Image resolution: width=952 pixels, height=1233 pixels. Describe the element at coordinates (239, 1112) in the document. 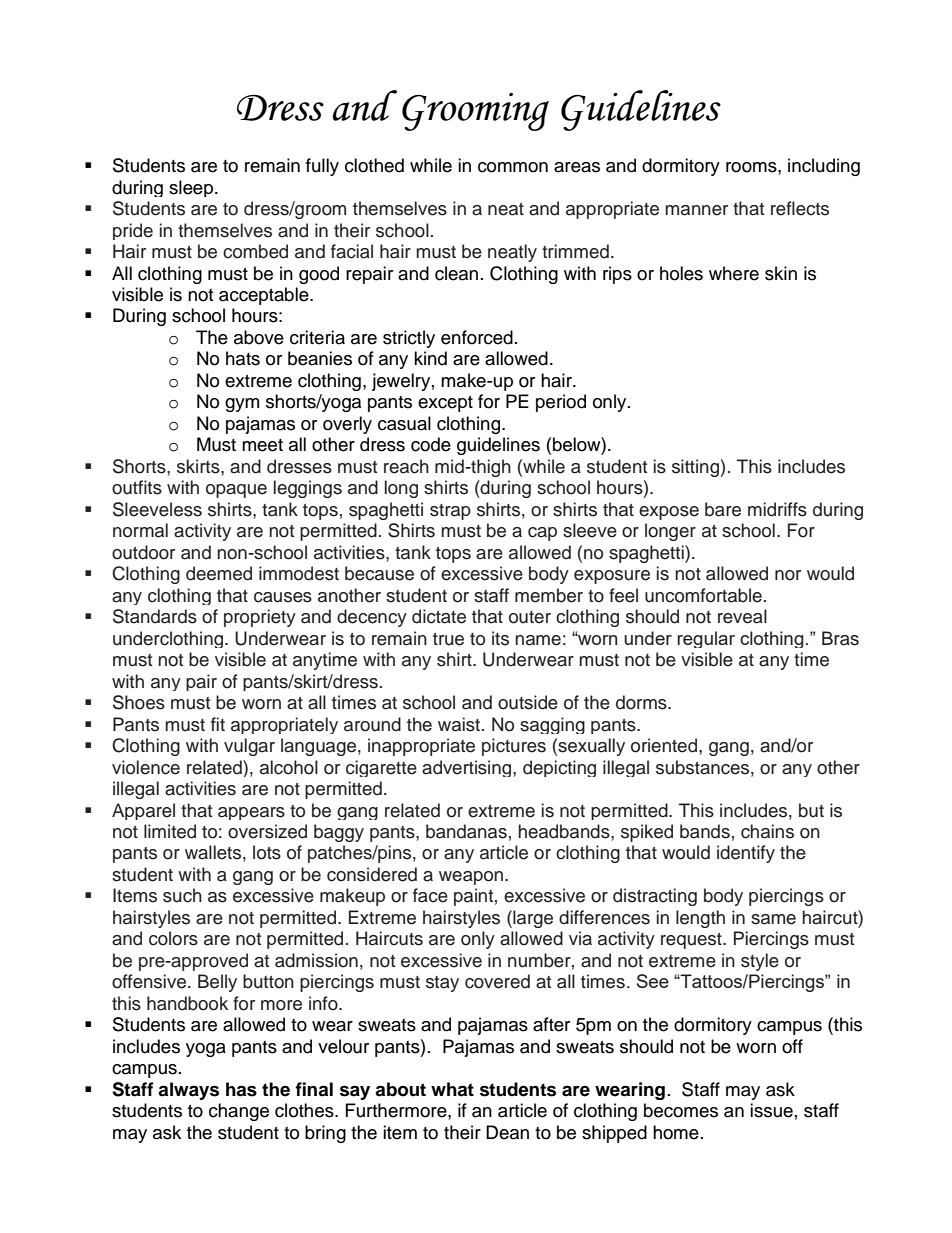

I see `change` at that location.
